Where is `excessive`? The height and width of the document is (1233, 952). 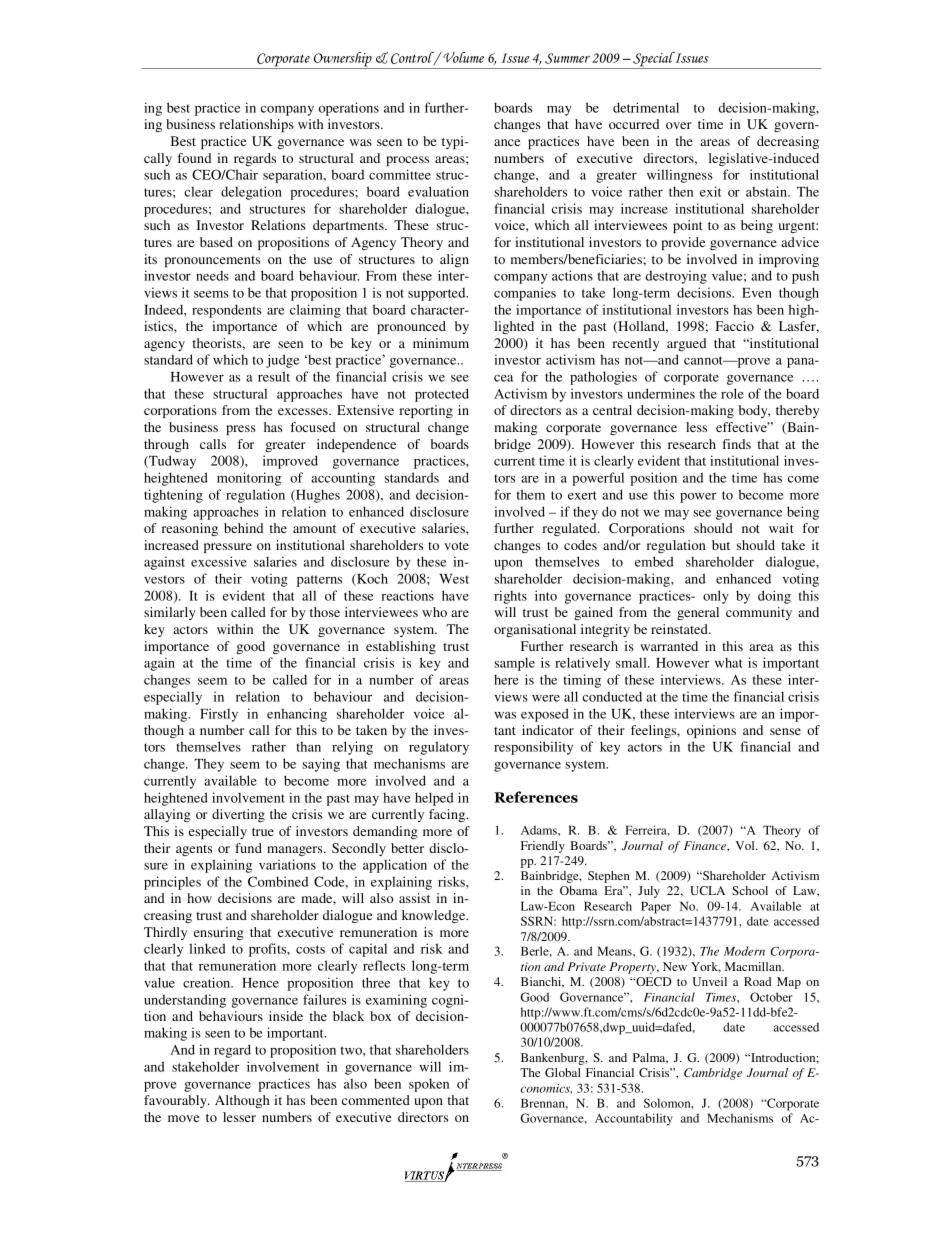
excessive is located at coordinates (219, 561).
